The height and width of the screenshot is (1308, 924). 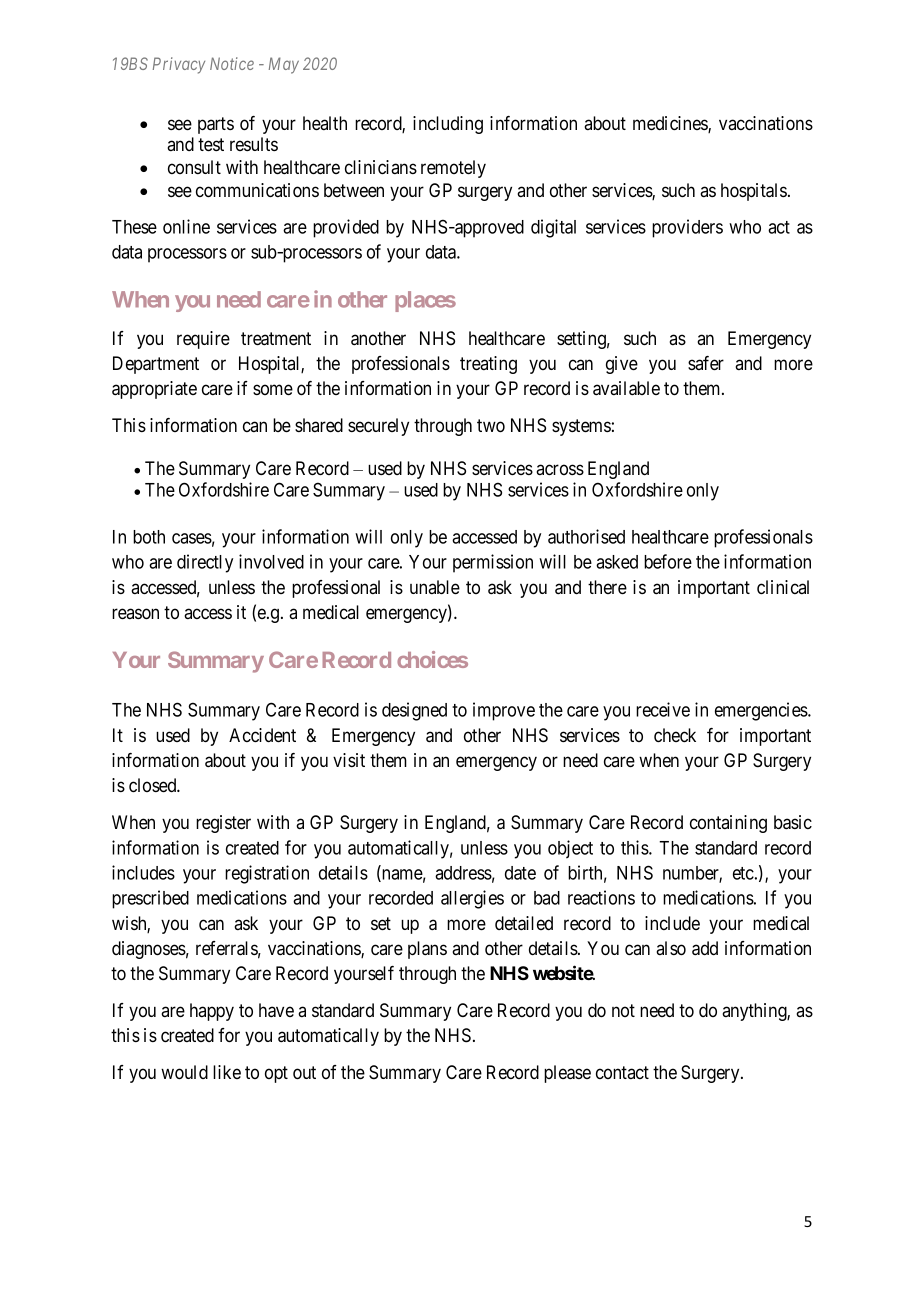 I want to click on parts, so click(x=216, y=125).
